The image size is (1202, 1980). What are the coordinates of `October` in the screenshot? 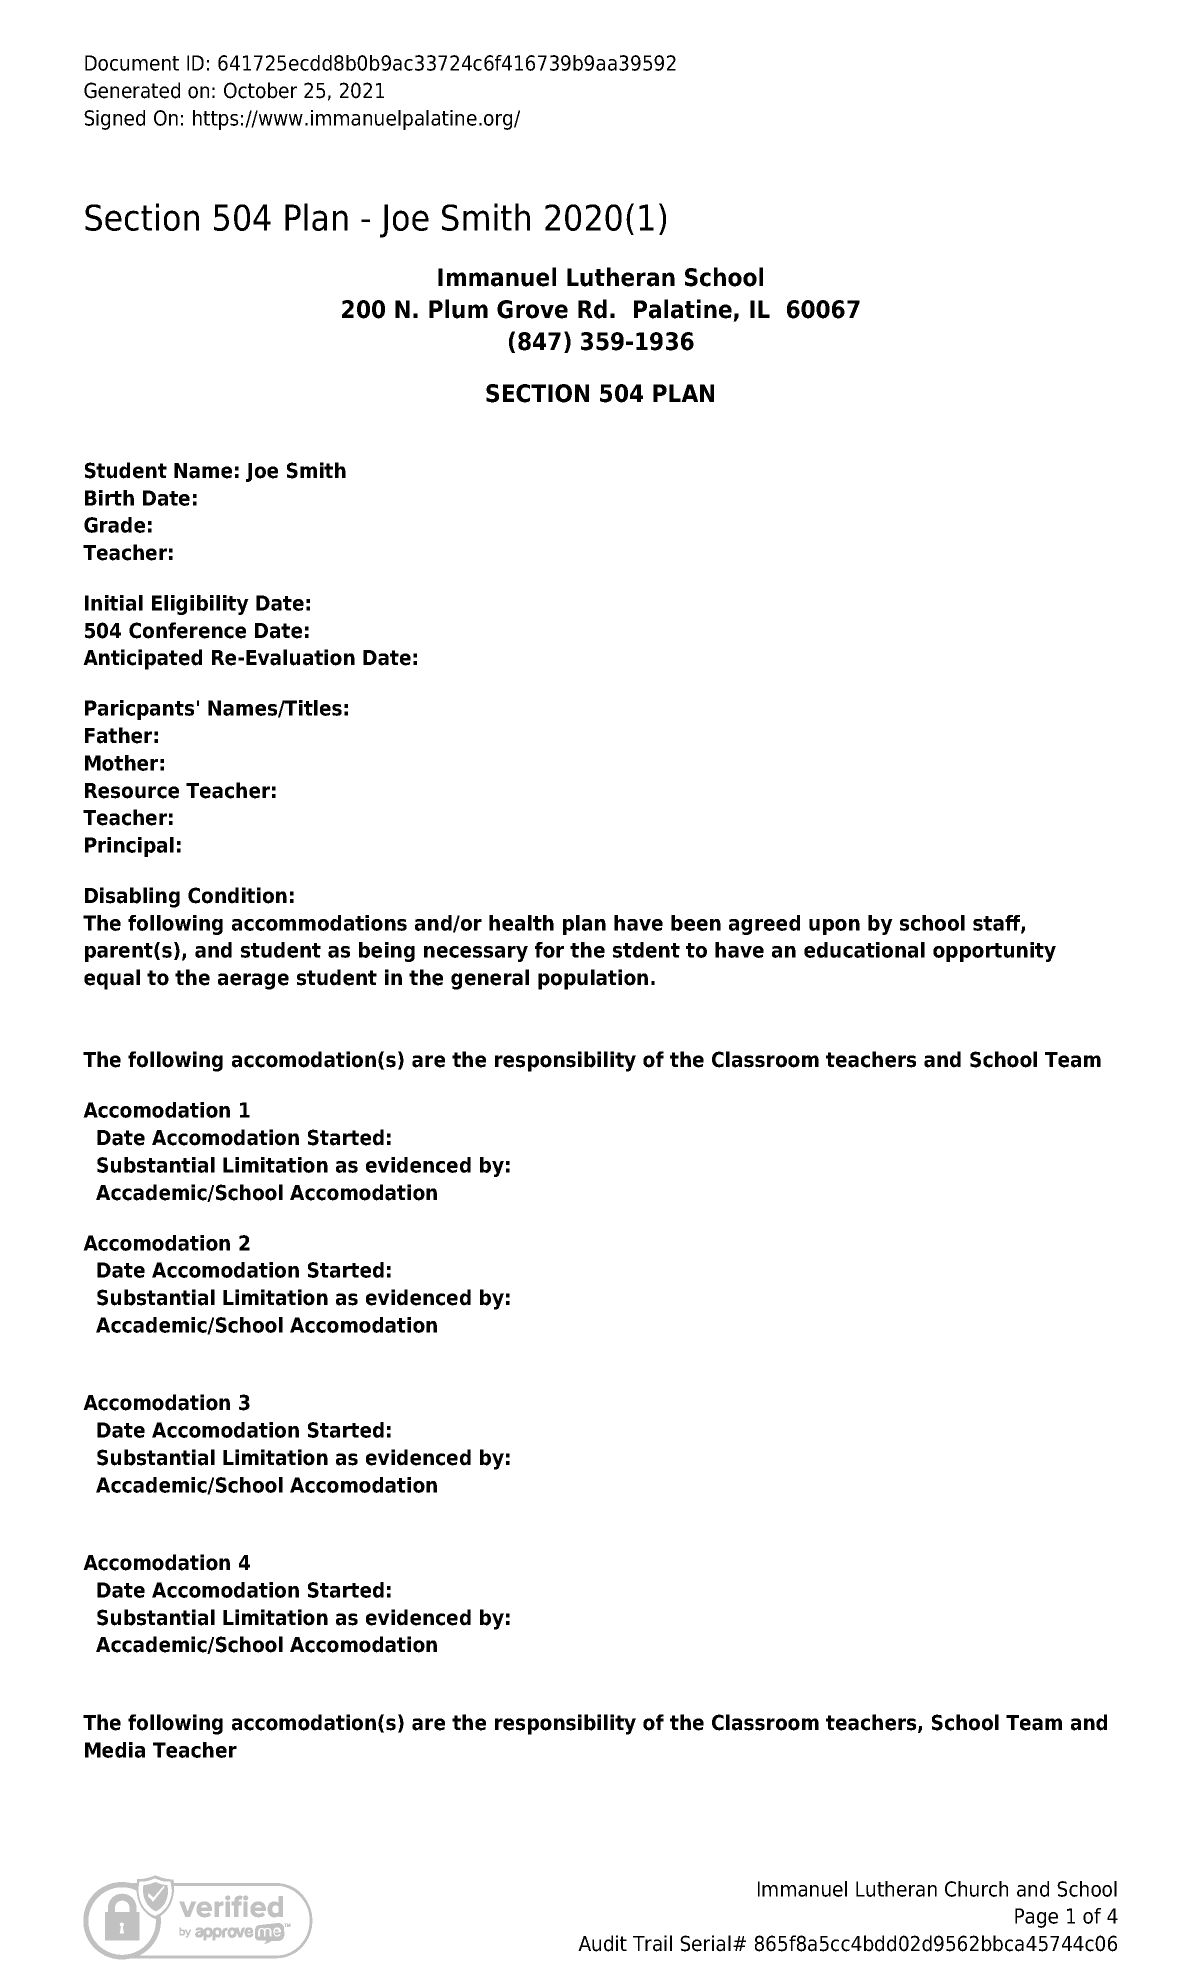 It's located at (260, 90).
